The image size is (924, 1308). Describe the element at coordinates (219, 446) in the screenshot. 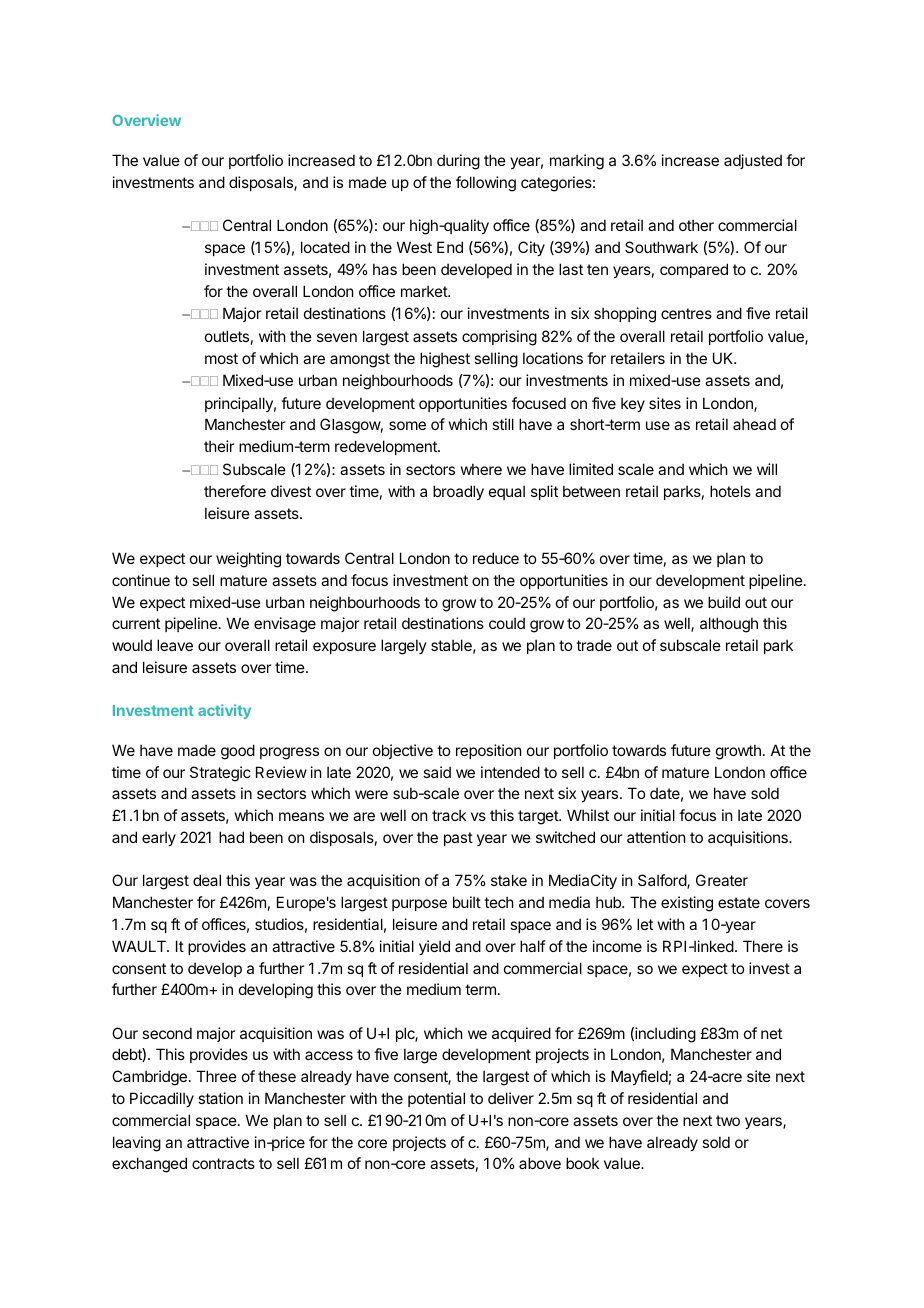

I see `their` at that location.
